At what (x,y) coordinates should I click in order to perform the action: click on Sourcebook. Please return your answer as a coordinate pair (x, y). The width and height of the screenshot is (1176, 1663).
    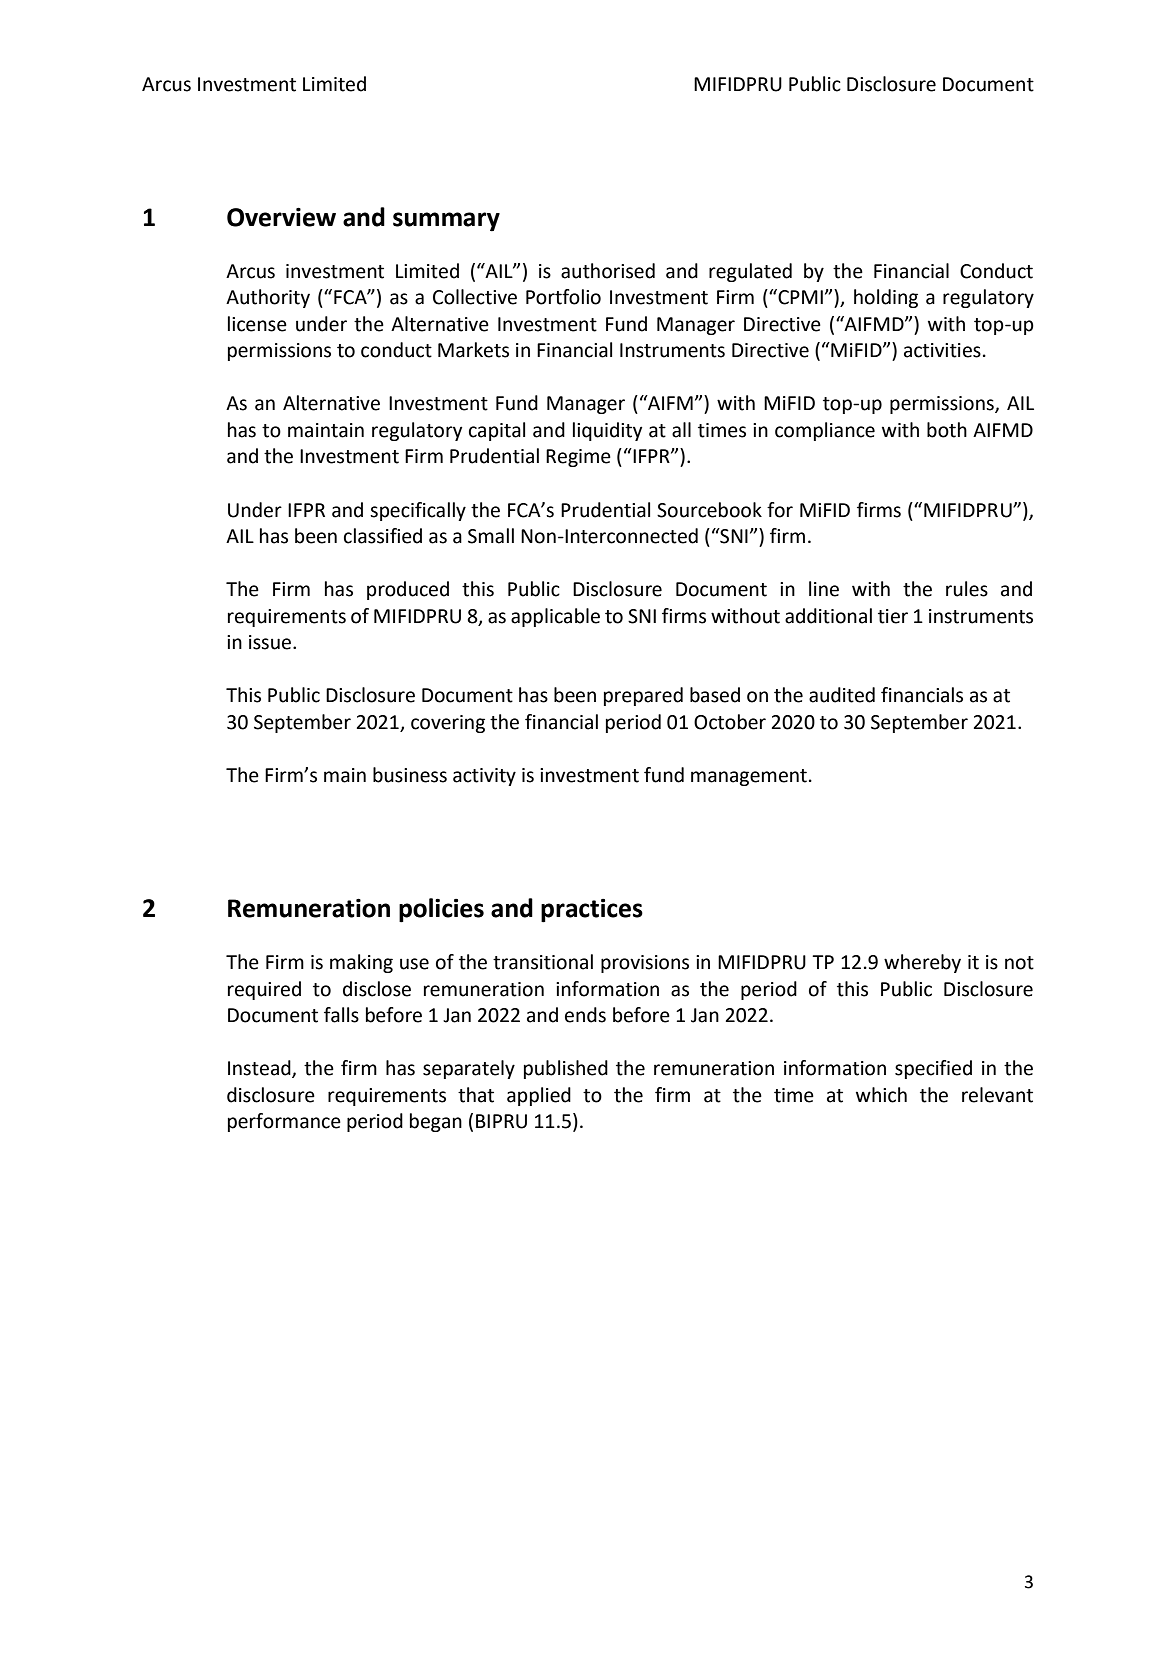
    Looking at the image, I should click on (709, 510).
